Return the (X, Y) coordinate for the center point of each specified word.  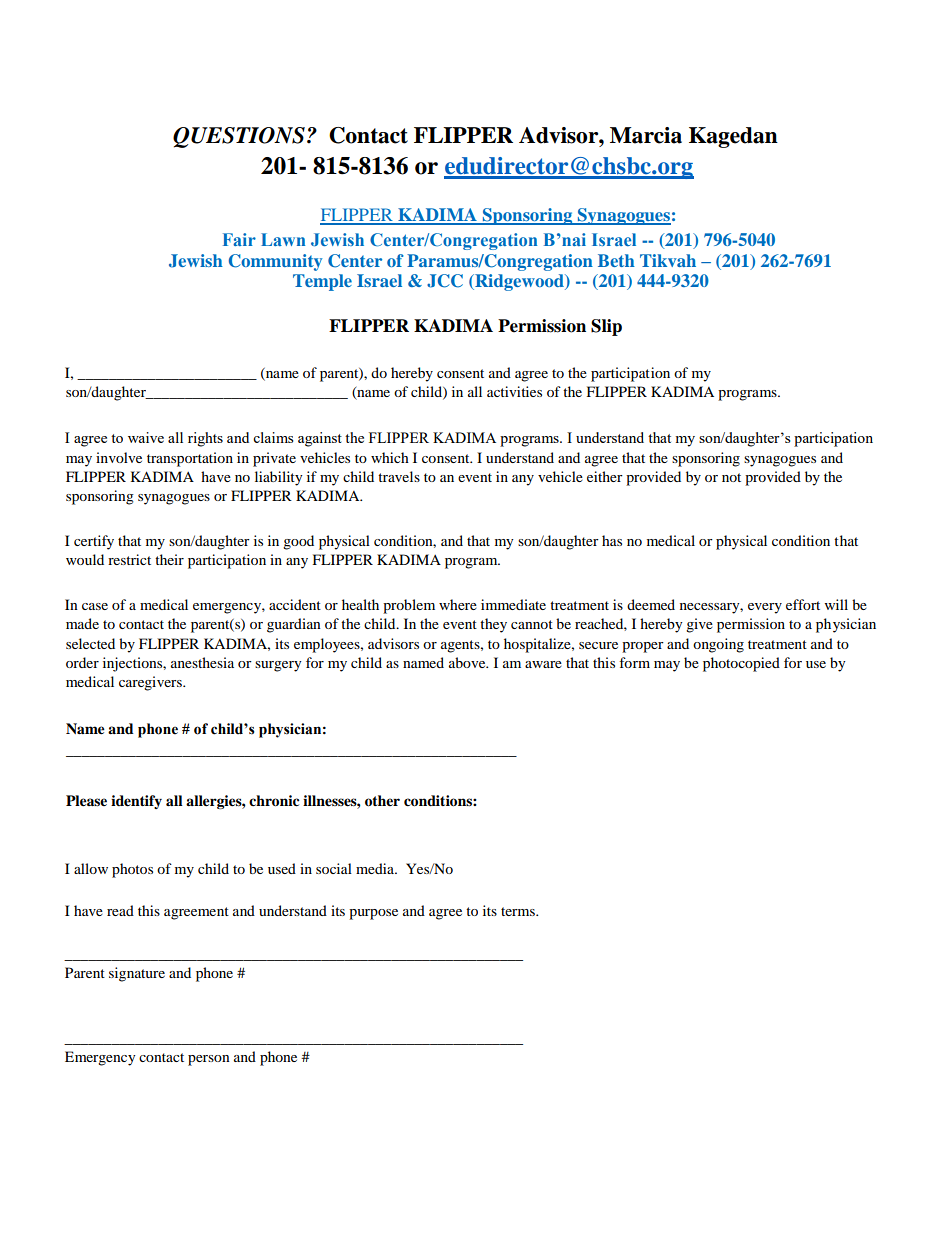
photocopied (741, 664)
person (209, 1060)
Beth (616, 260)
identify (136, 802)
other (382, 801)
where (458, 604)
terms (519, 911)
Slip (606, 327)
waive (146, 437)
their (169, 559)
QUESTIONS (239, 137)
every (765, 608)
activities (514, 391)
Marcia (646, 135)
